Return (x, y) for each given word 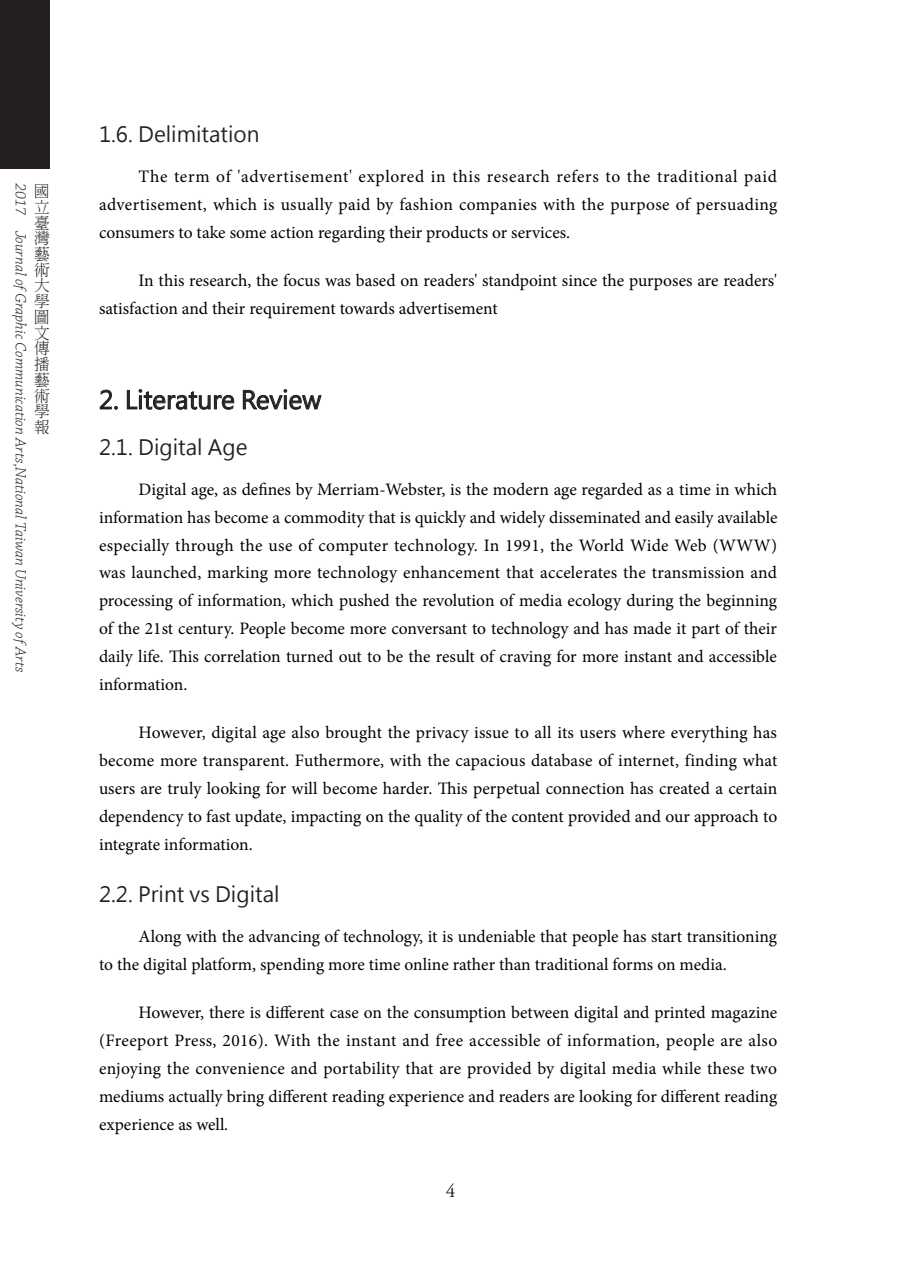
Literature (181, 399)
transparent (245, 763)
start (666, 937)
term (191, 177)
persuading (736, 206)
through (204, 547)
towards (367, 307)
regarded (612, 491)
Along (159, 938)
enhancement (451, 571)
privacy (442, 735)
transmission (698, 572)
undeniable (496, 935)
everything (709, 734)
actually (196, 1098)
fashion (426, 203)
